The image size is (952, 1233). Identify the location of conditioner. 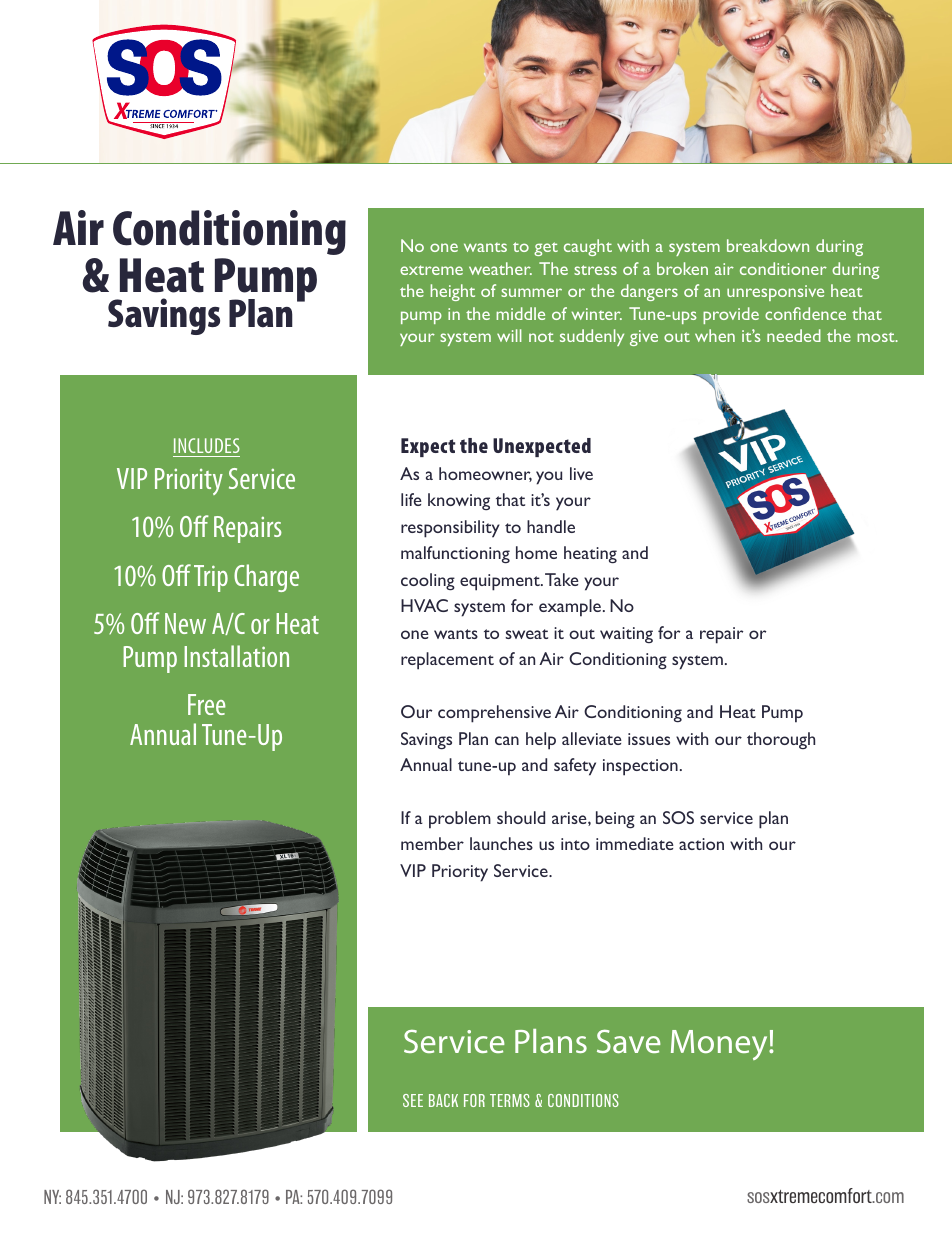
(783, 268).
